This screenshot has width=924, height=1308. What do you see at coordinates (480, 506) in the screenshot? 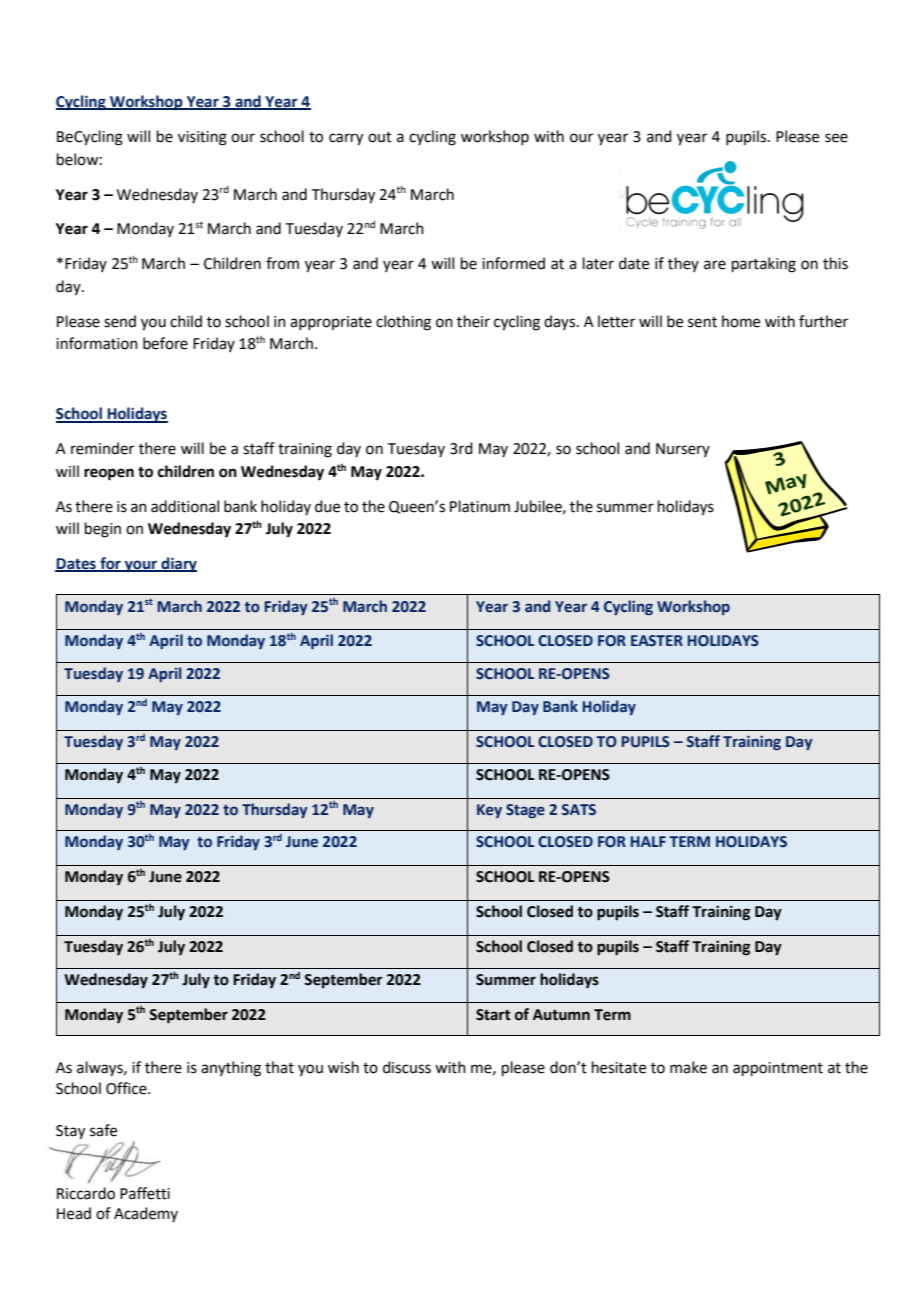
I see `Platinum` at bounding box center [480, 506].
